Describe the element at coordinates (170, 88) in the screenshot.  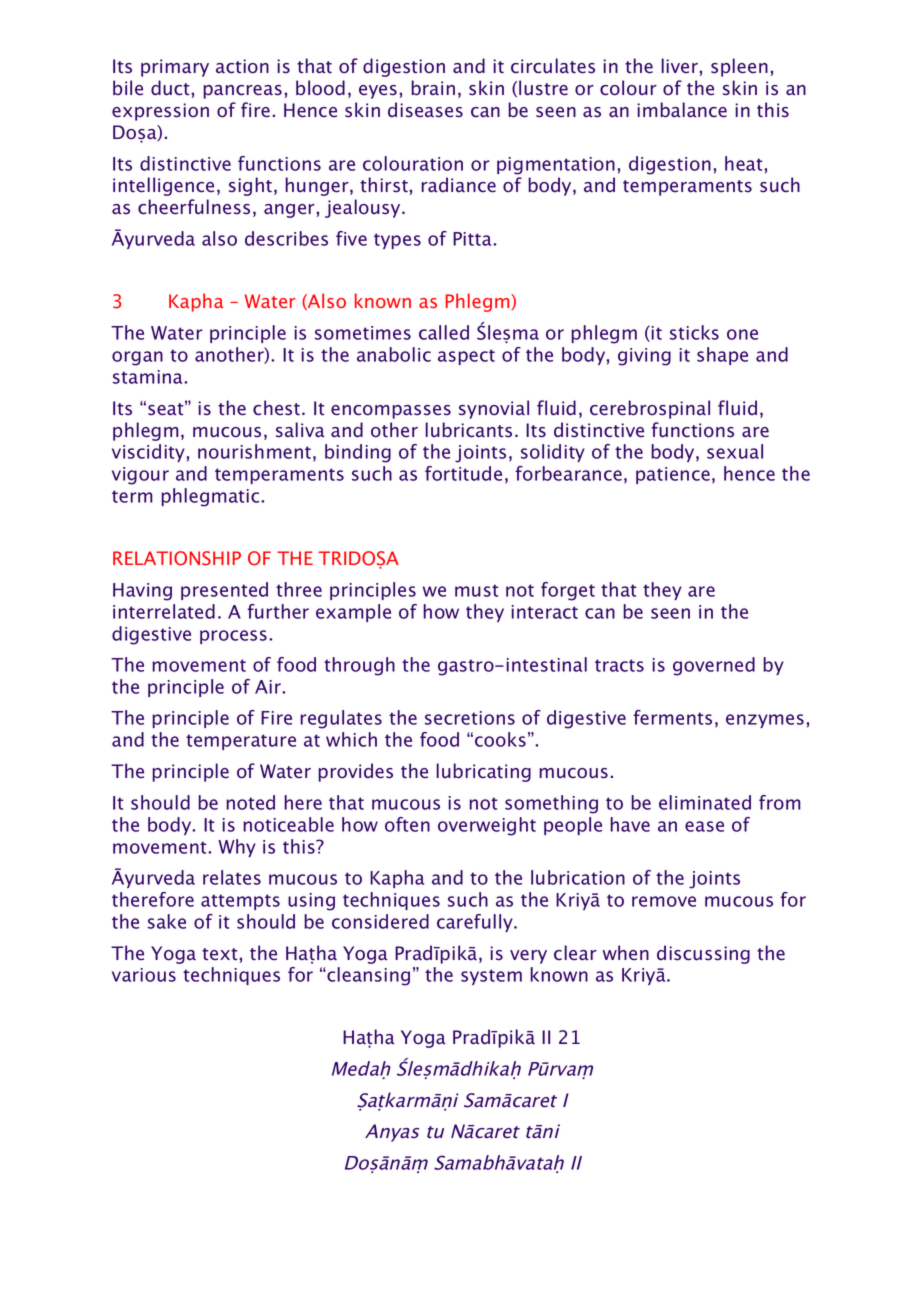
I see `duct` at that location.
